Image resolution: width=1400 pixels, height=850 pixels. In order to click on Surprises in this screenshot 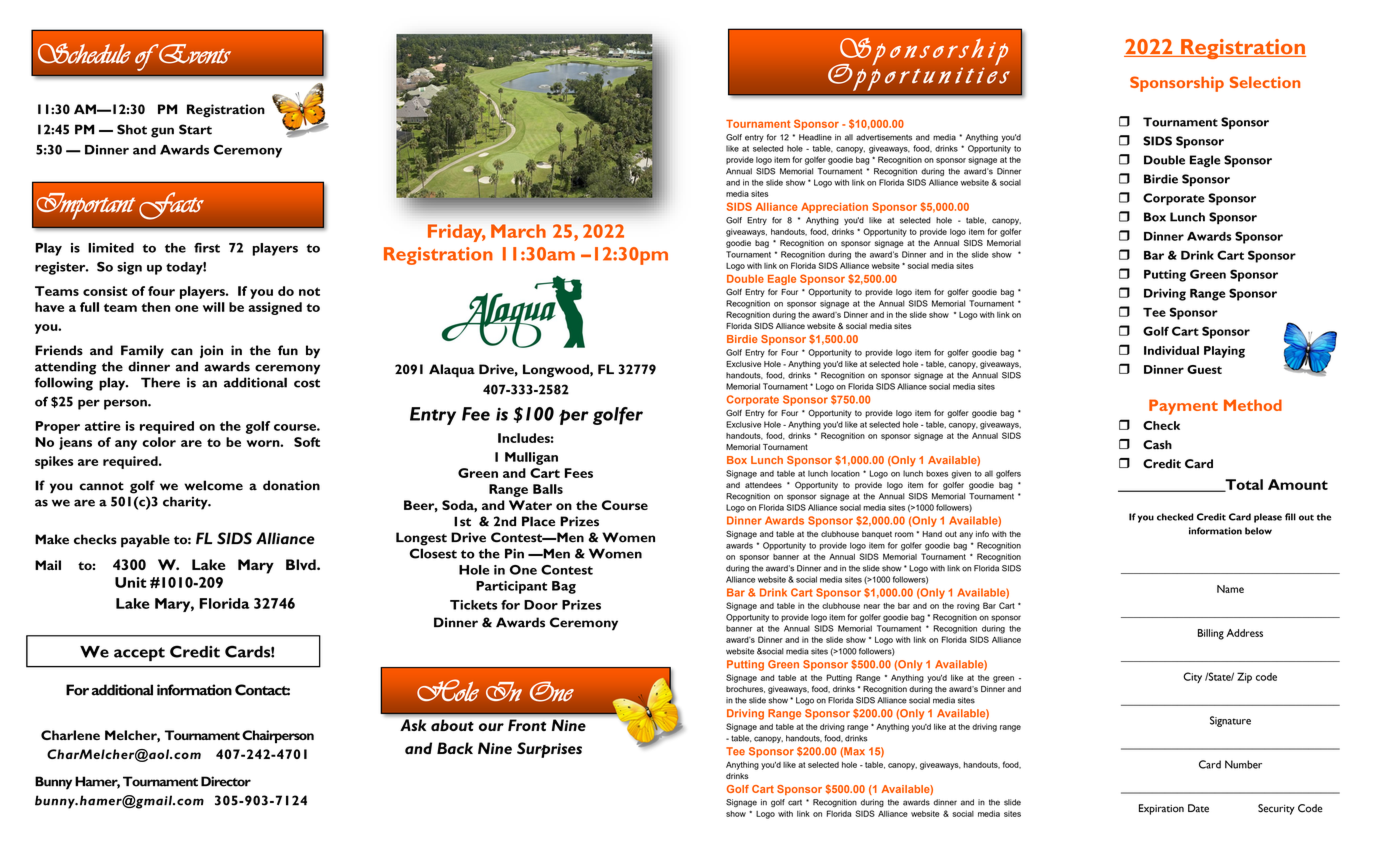, I will do `click(549, 750)`.
